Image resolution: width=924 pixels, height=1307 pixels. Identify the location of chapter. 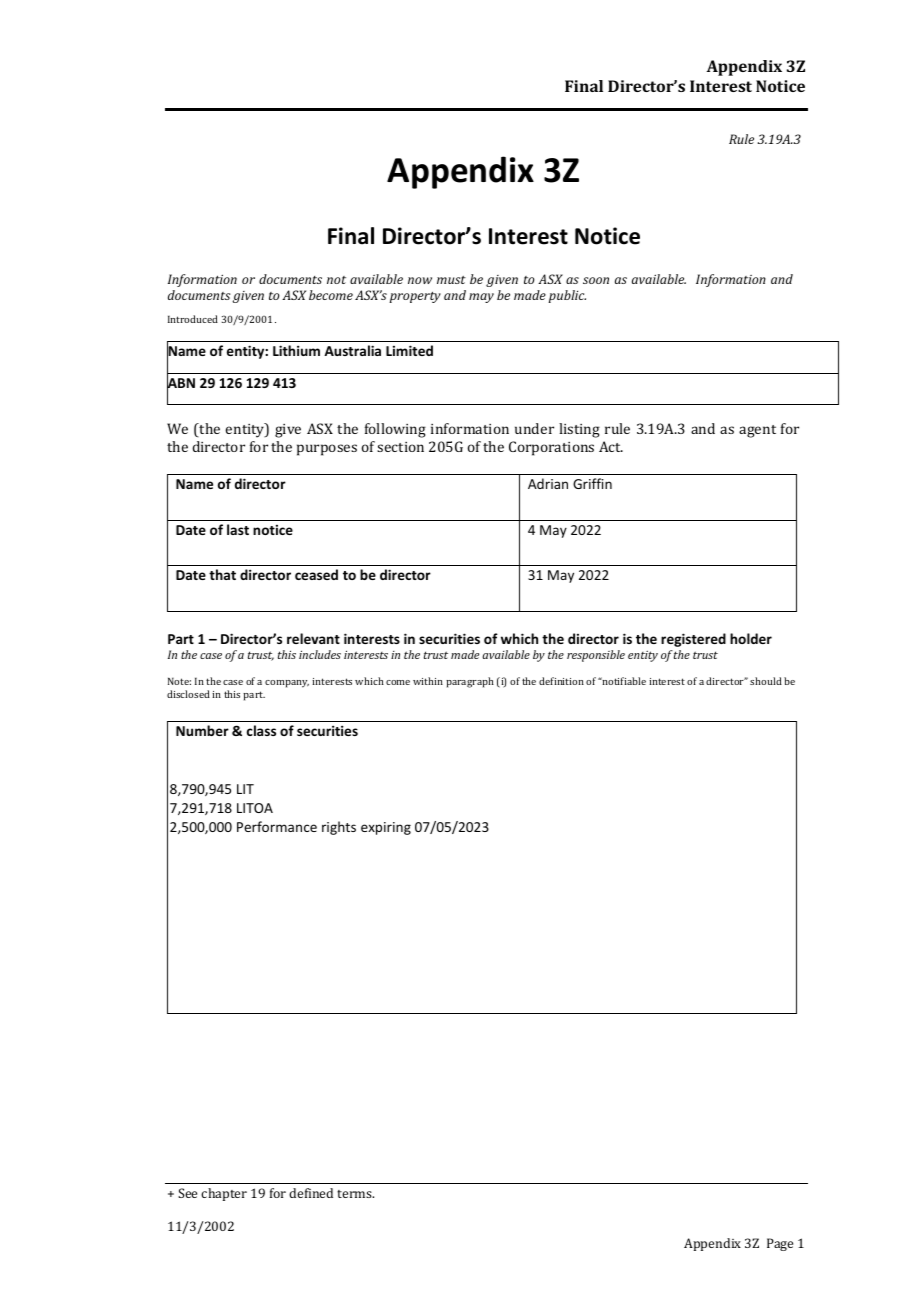
(224, 1194).
